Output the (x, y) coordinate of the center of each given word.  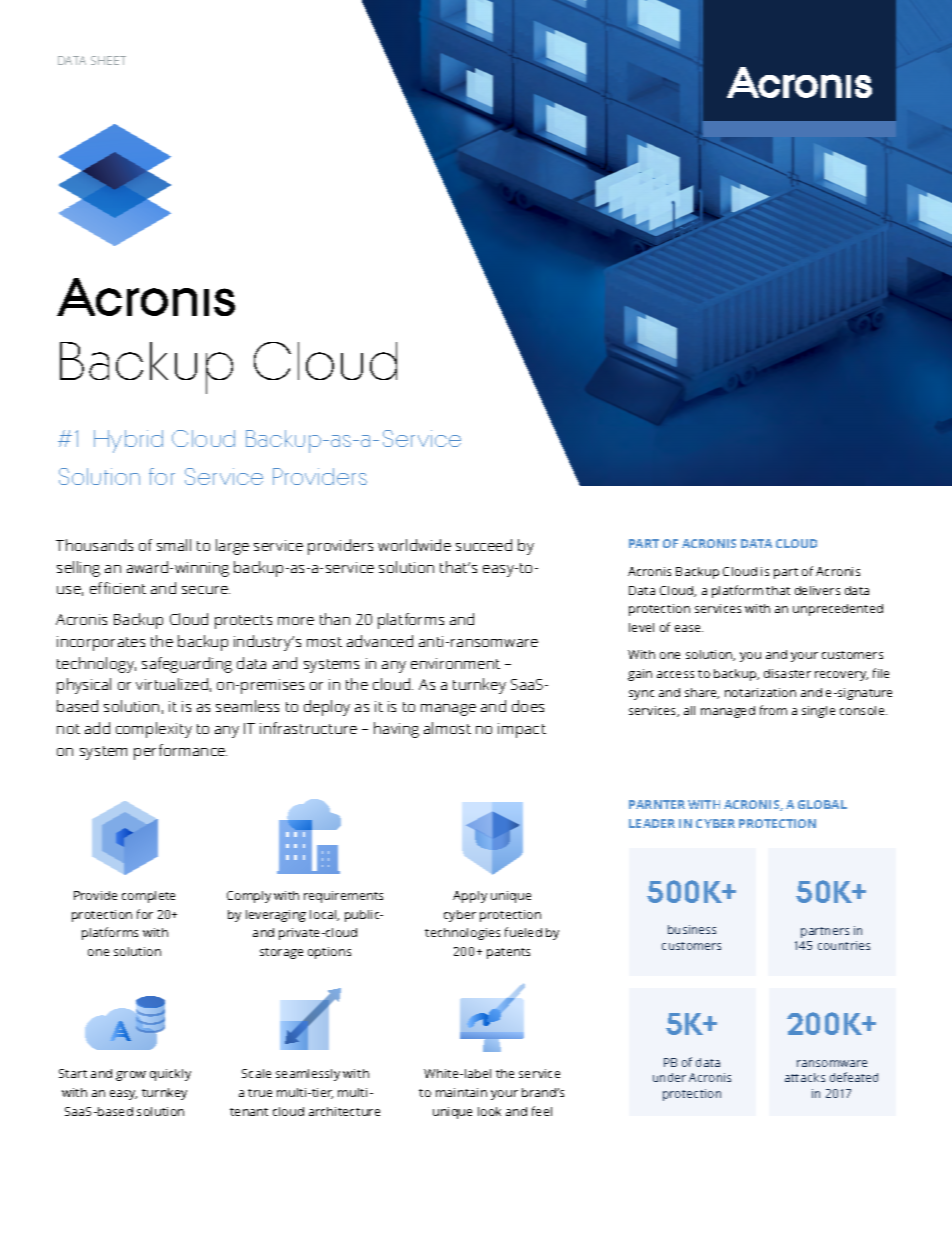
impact (522, 730)
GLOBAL (822, 804)
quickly (170, 1075)
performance (180, 752)
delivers (817, 590)
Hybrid (128, 441)
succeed (484, 545)
